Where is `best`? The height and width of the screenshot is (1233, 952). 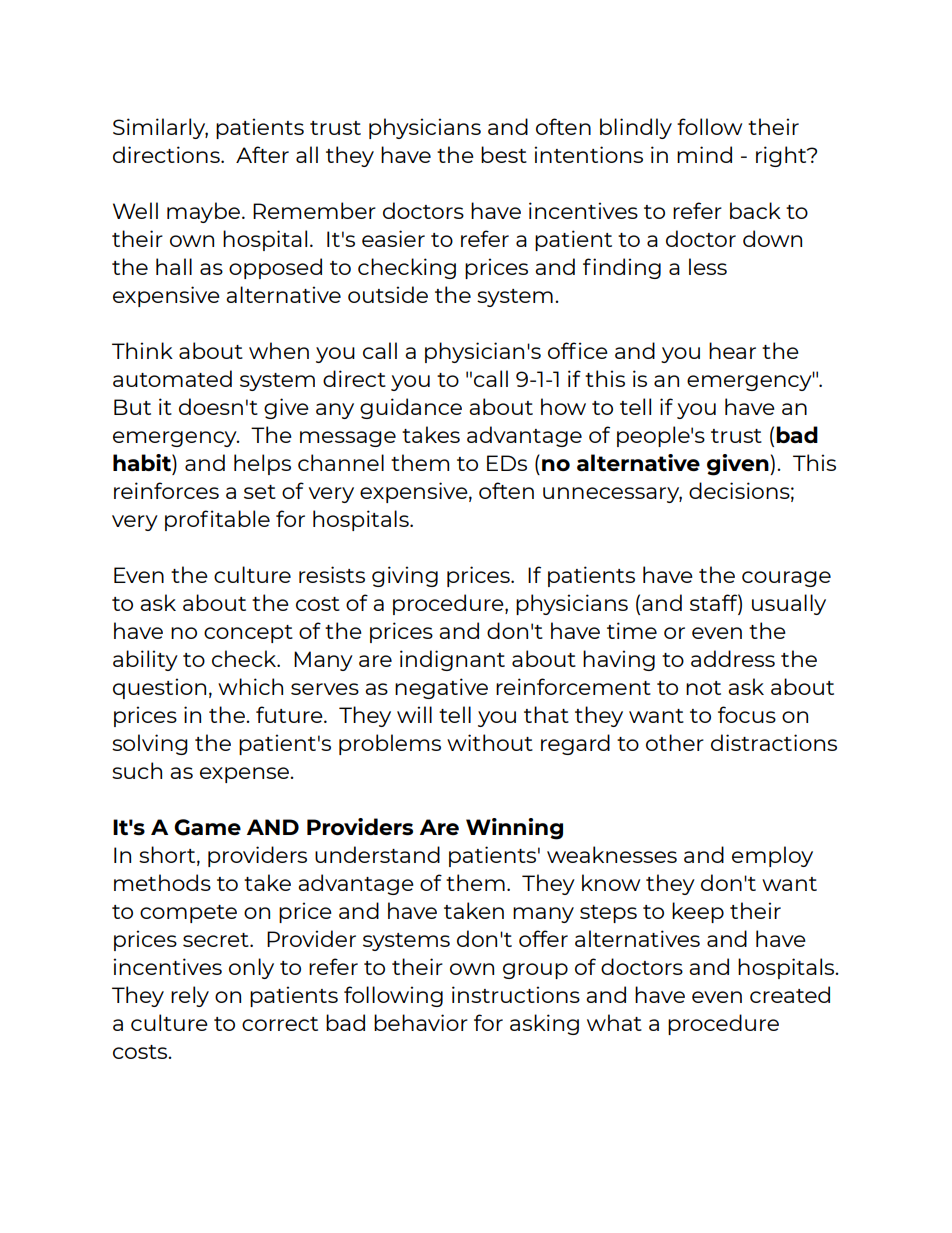
best is located at coordinates (504, 154).
